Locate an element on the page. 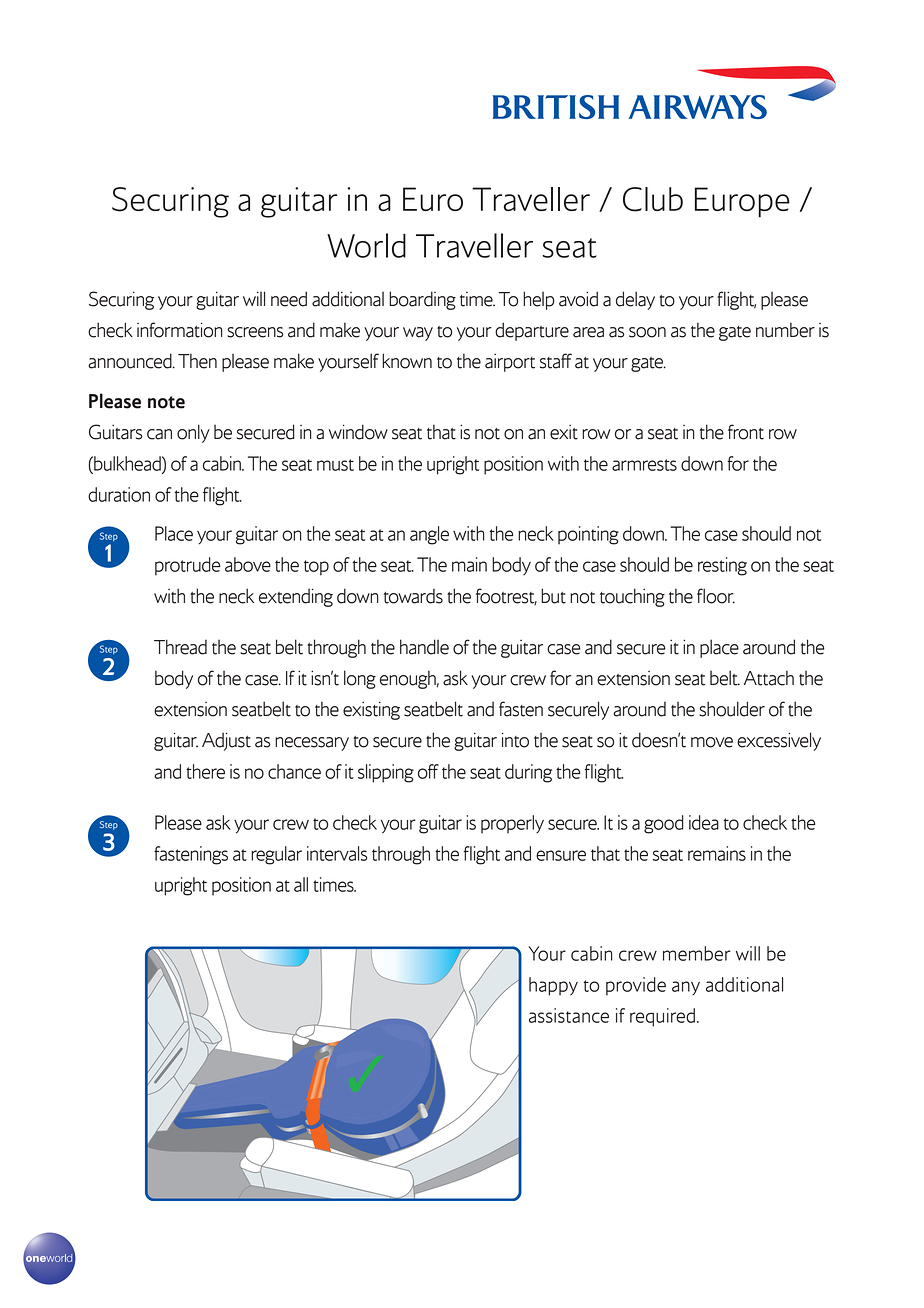 This image has width=924, height=1308. World is located at coordinates (366, 245).
